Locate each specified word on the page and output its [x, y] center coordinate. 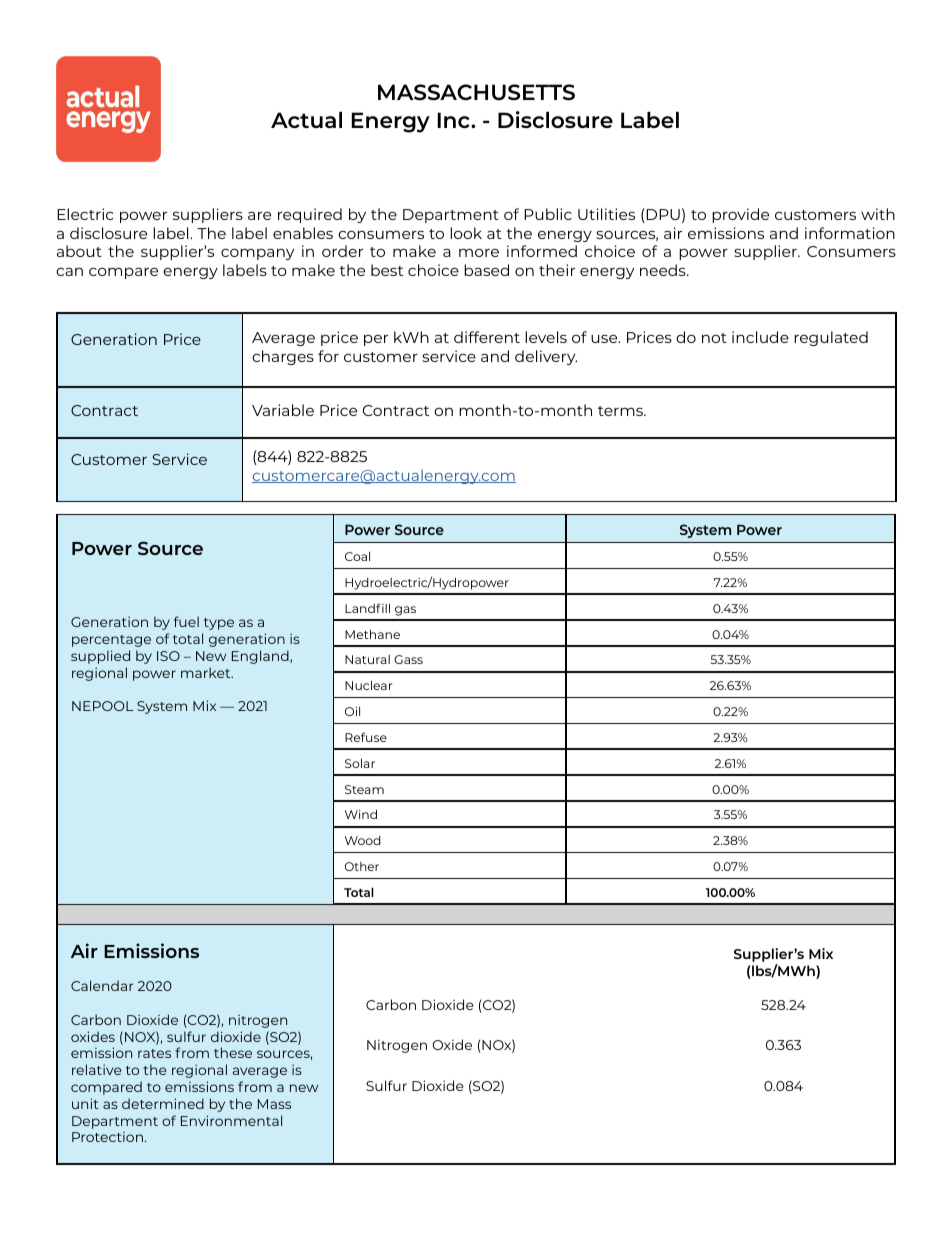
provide [740, 215]
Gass [408, 659]
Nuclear [368, 685]
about [79, 251]
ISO [168, 656]
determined [163, 1103]
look [466, 233]
